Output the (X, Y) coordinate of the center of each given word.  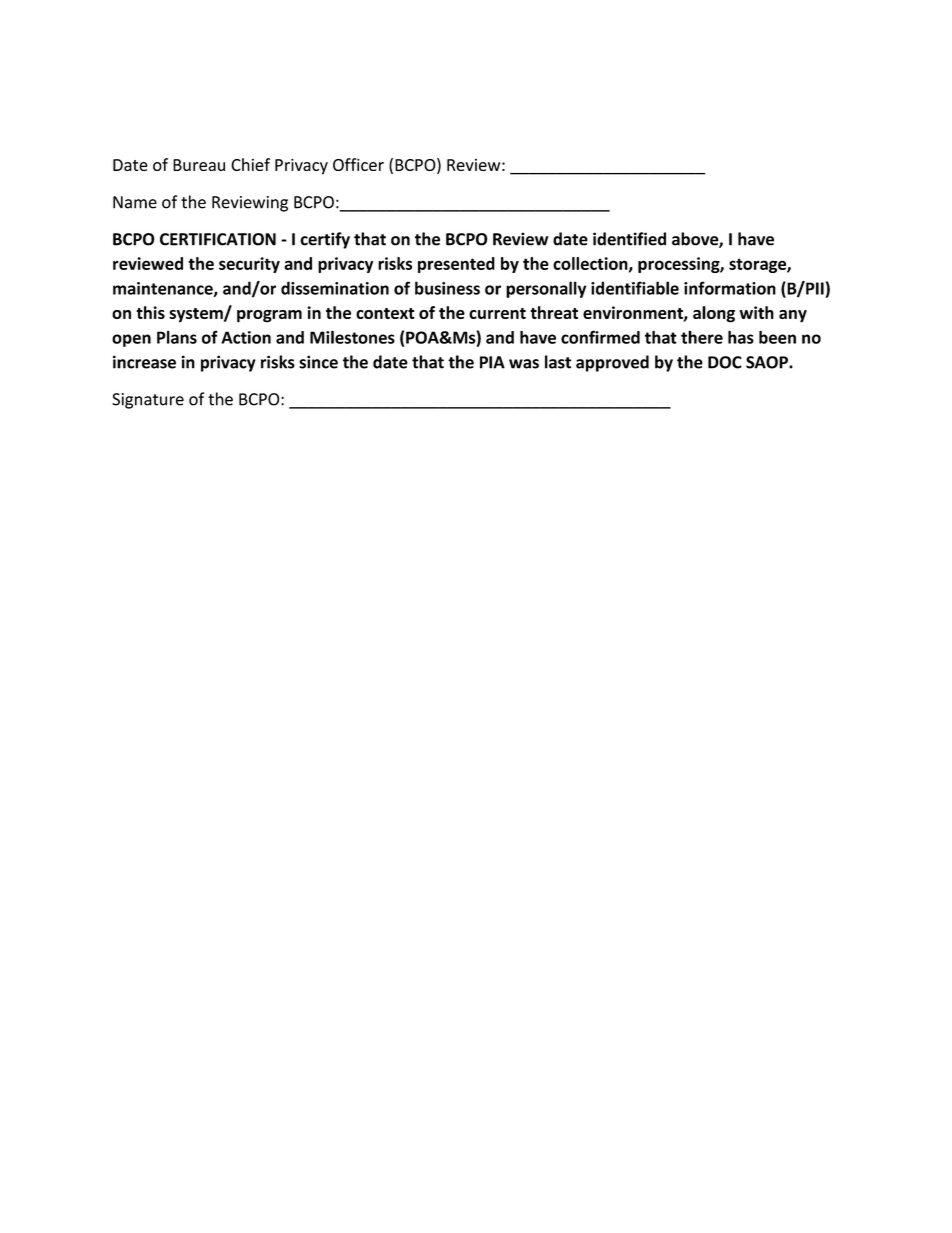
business (447, 288)
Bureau (199, 165)
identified (629, 239)
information (730, 288)
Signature (148, 401)
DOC (725, 362)
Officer (358, 164)
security (249, 265)
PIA (492, 362)
